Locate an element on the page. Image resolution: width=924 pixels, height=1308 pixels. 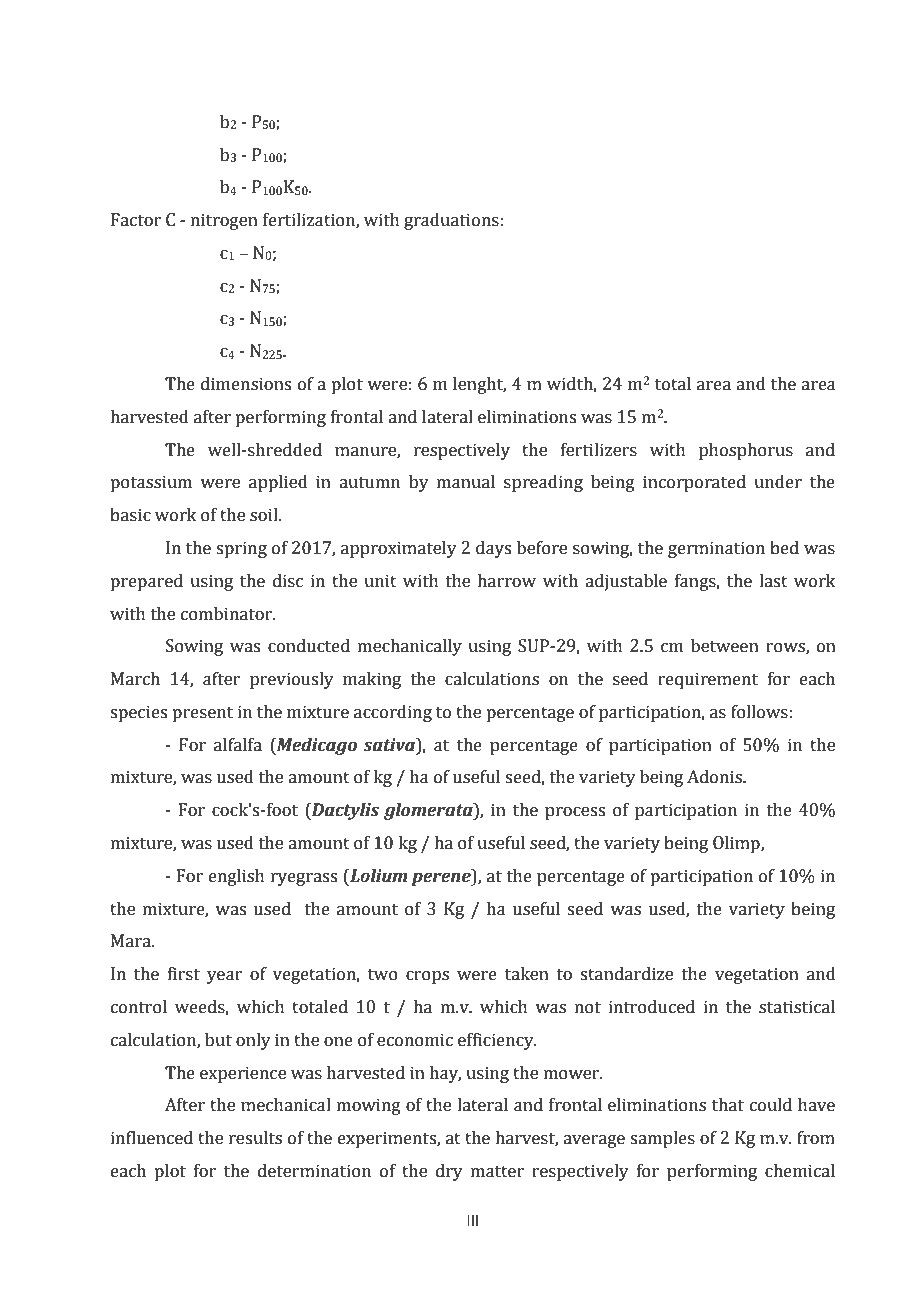
results is located at coordinates (255, 1138).
